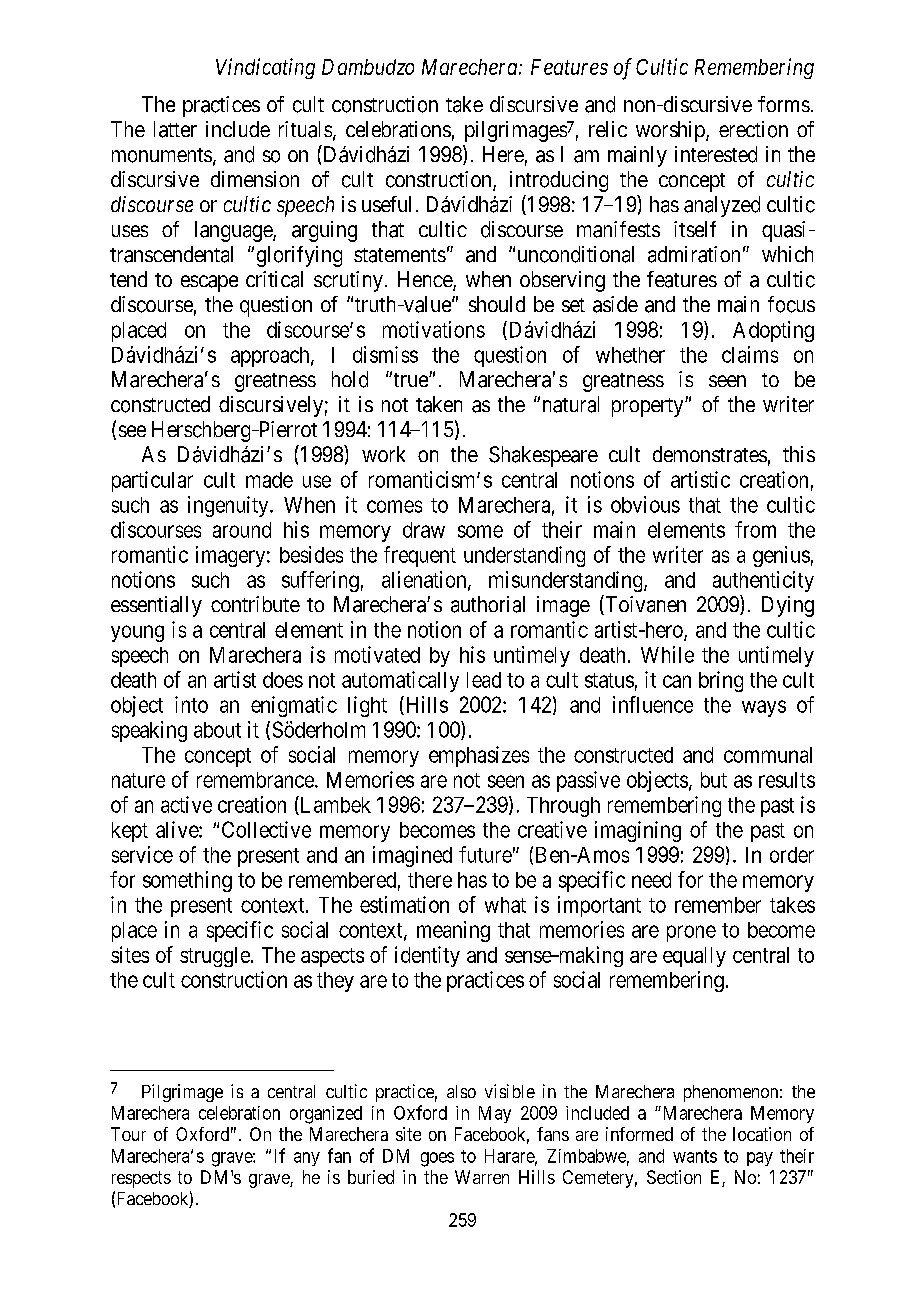 This screenshot has height=1308, width=924. Describe the element at coordinates (141, 1179) in the screenshot. I see `respects` at that location.
